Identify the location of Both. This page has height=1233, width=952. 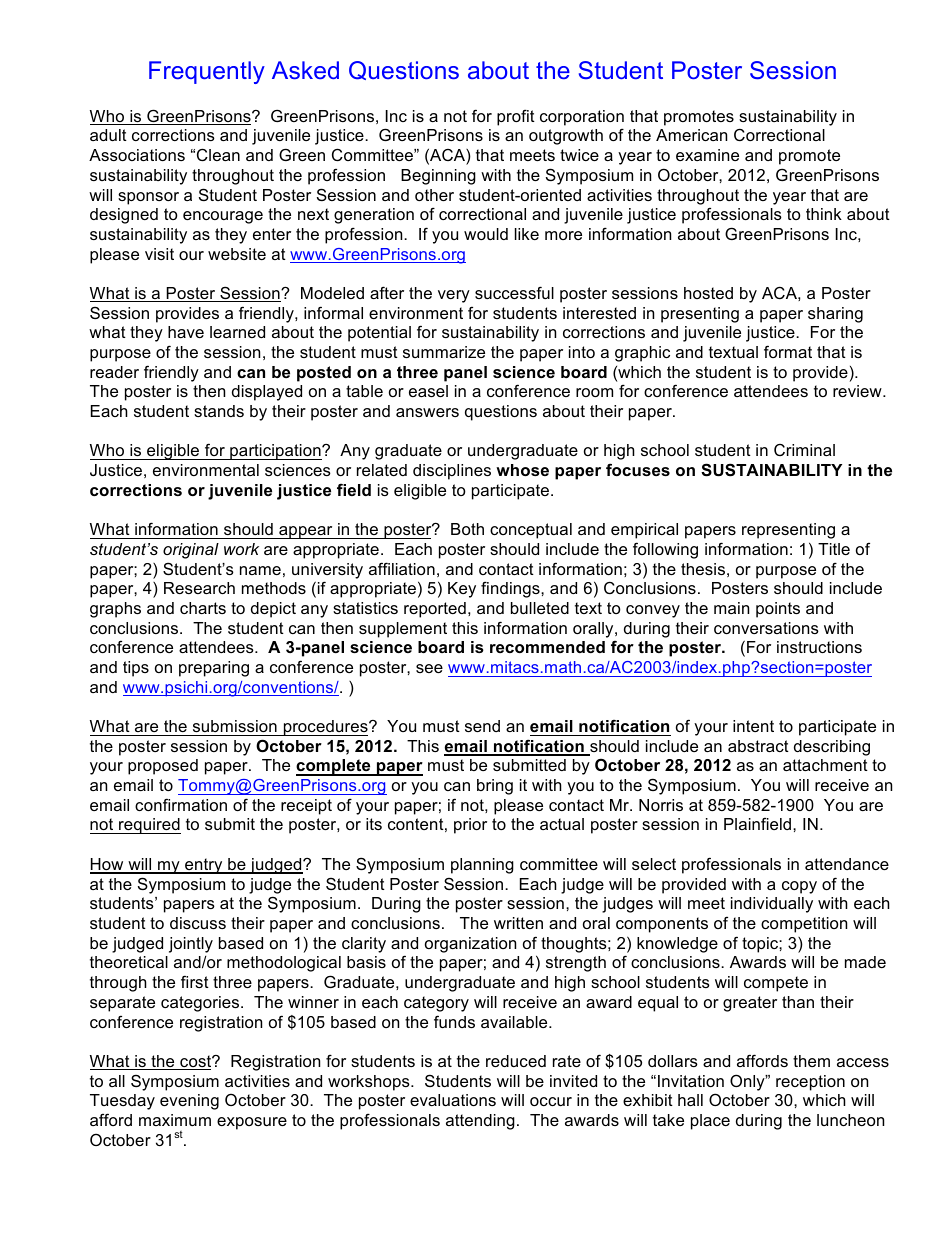
(467, 529).
